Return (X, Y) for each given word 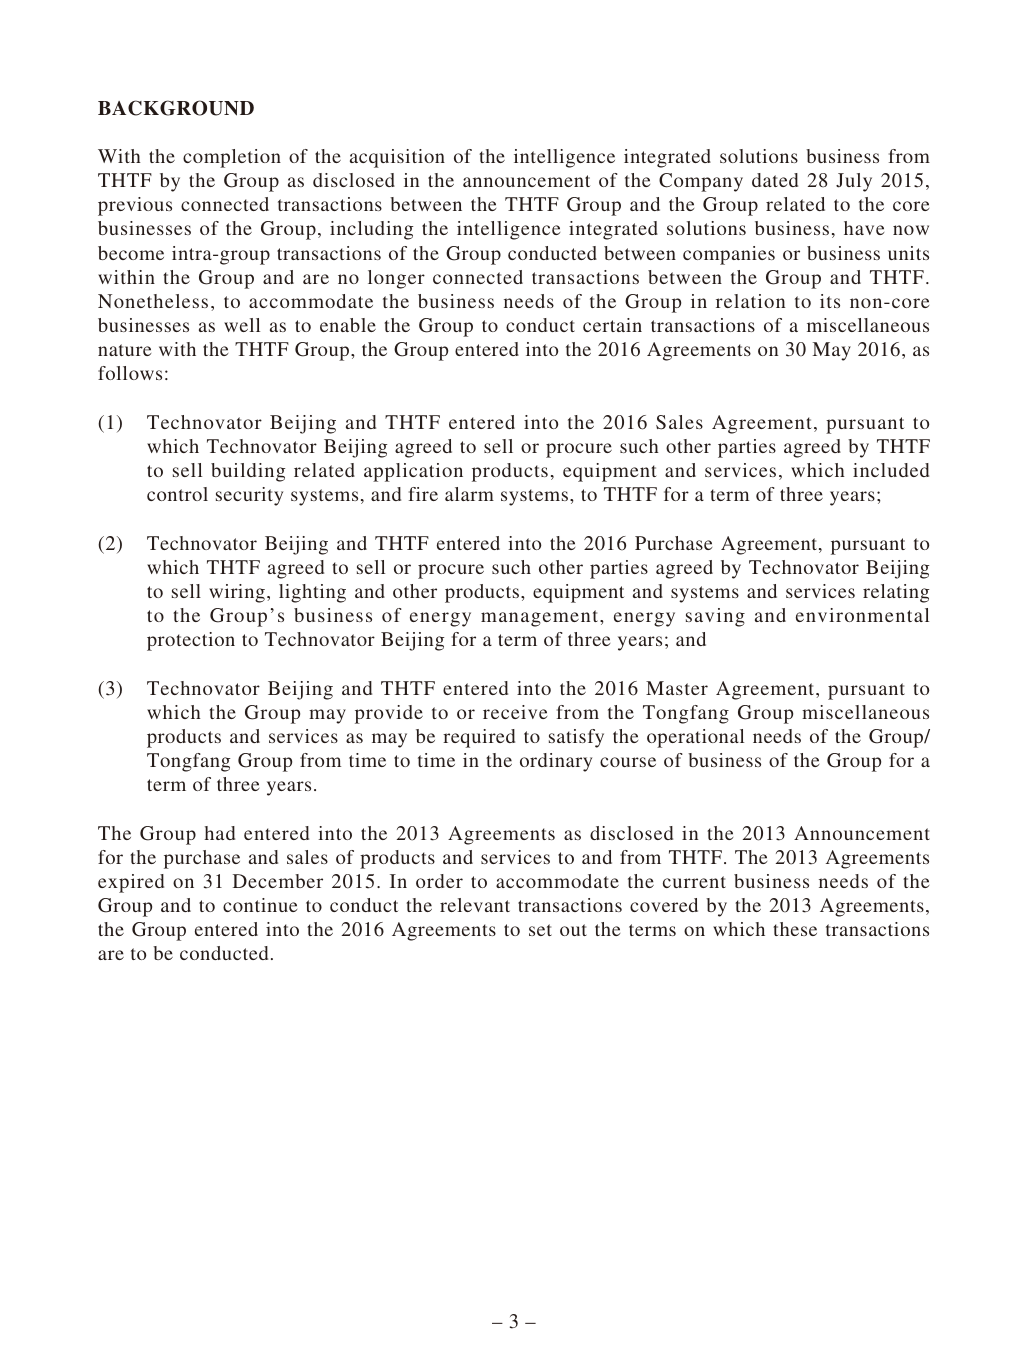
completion (232, 158)
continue (260, 905)
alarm (469, 494)
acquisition (397, 158)
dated (775, 180)
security (249, 496)
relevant (475, 905)
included (891, 470)
